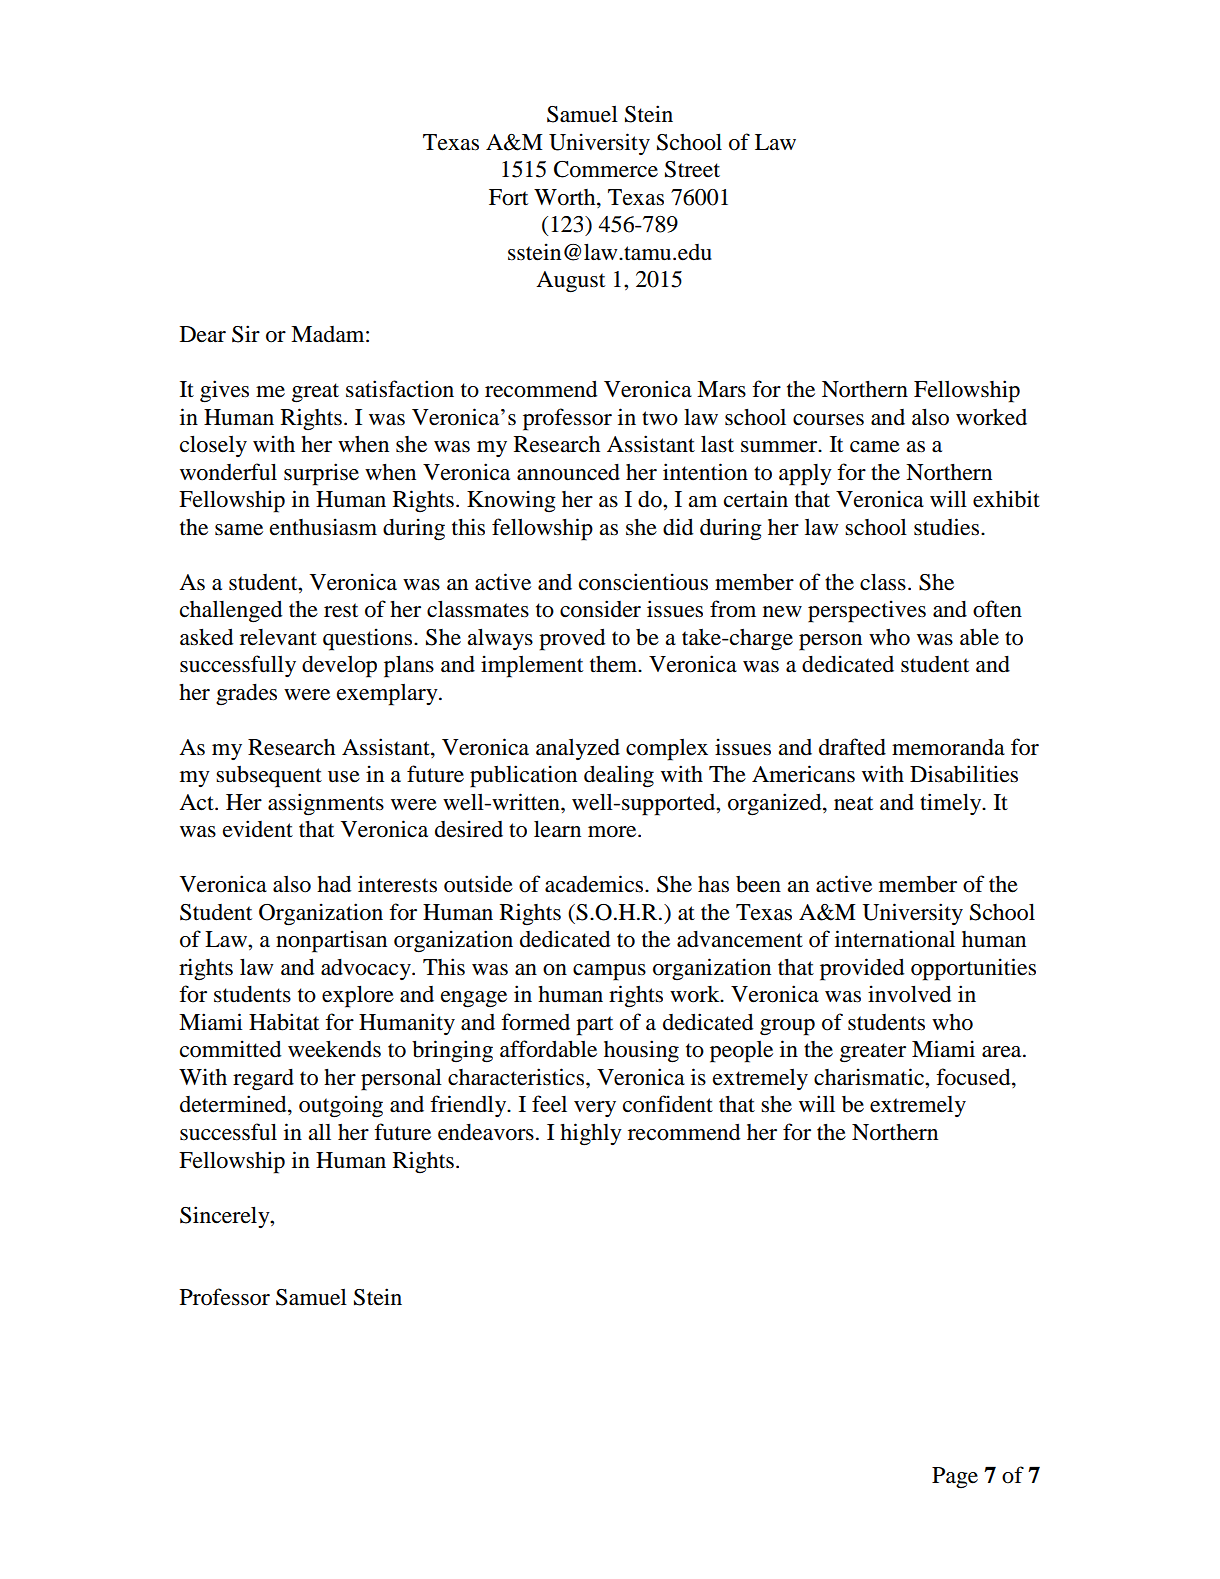 This screenshot has width=1220, height=1579. What do you see at coordinates (568, 472) in the screenshot?
I see `announced` at bounding box center [568, 472].
